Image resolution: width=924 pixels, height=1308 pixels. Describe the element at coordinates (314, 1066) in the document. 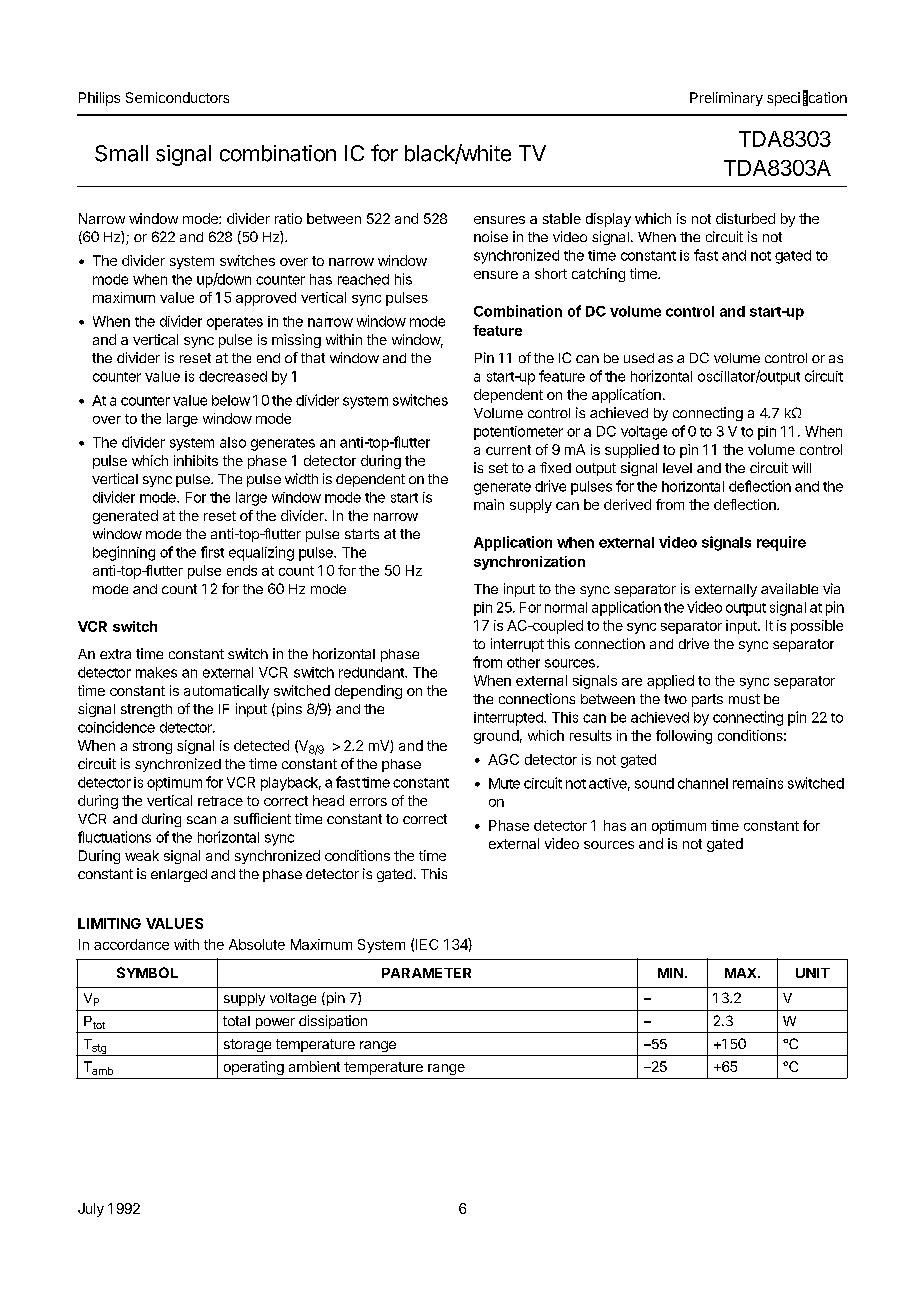

I see `ambient` at that location.
